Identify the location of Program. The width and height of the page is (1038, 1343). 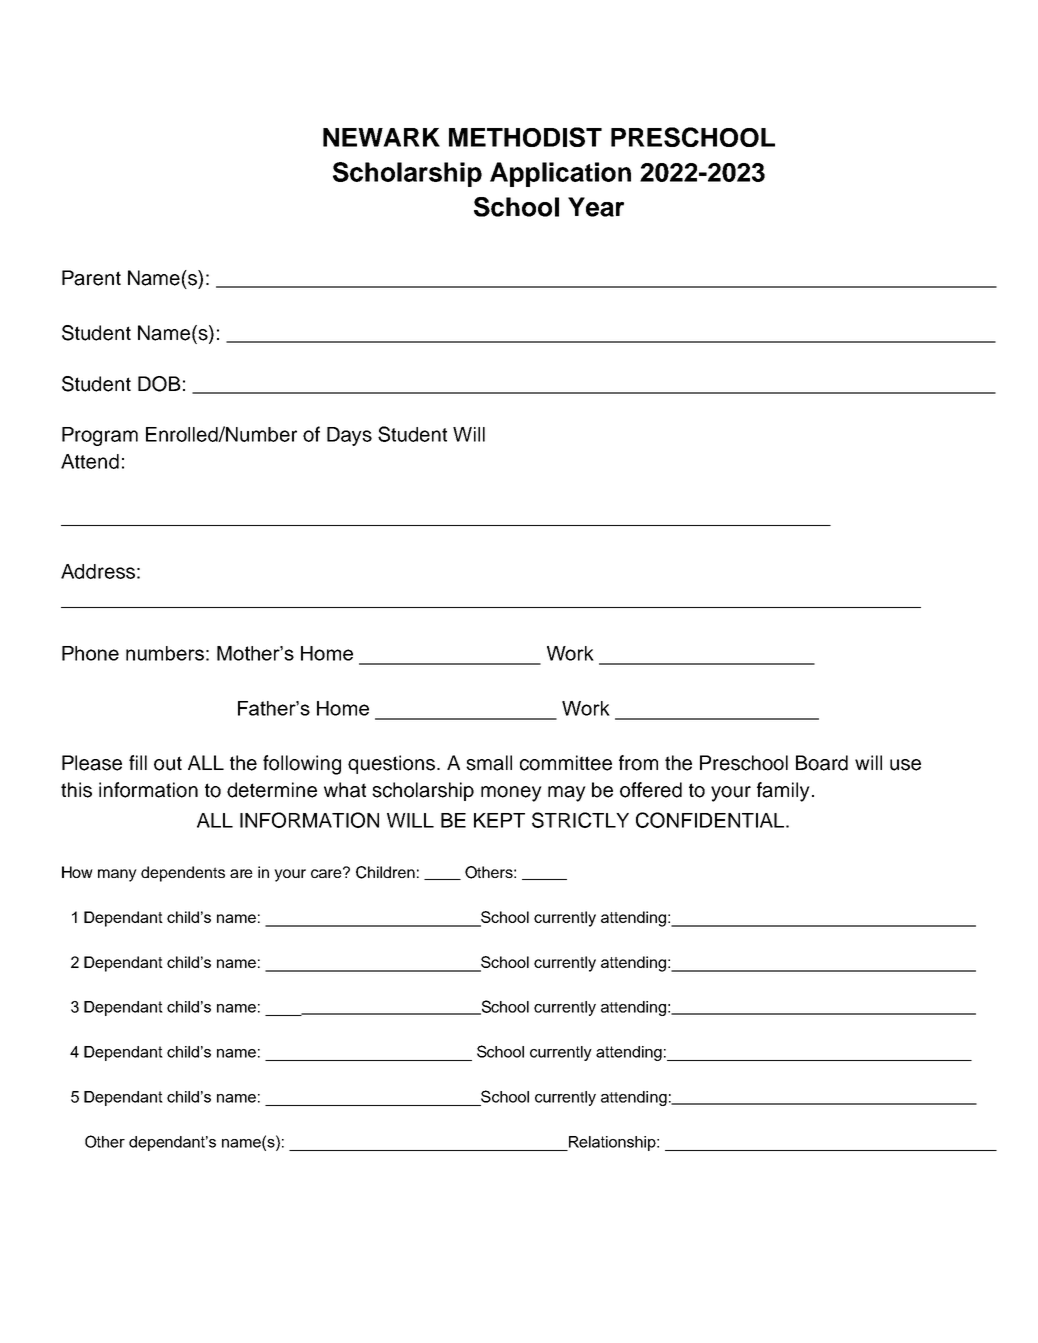
(100, 436).
